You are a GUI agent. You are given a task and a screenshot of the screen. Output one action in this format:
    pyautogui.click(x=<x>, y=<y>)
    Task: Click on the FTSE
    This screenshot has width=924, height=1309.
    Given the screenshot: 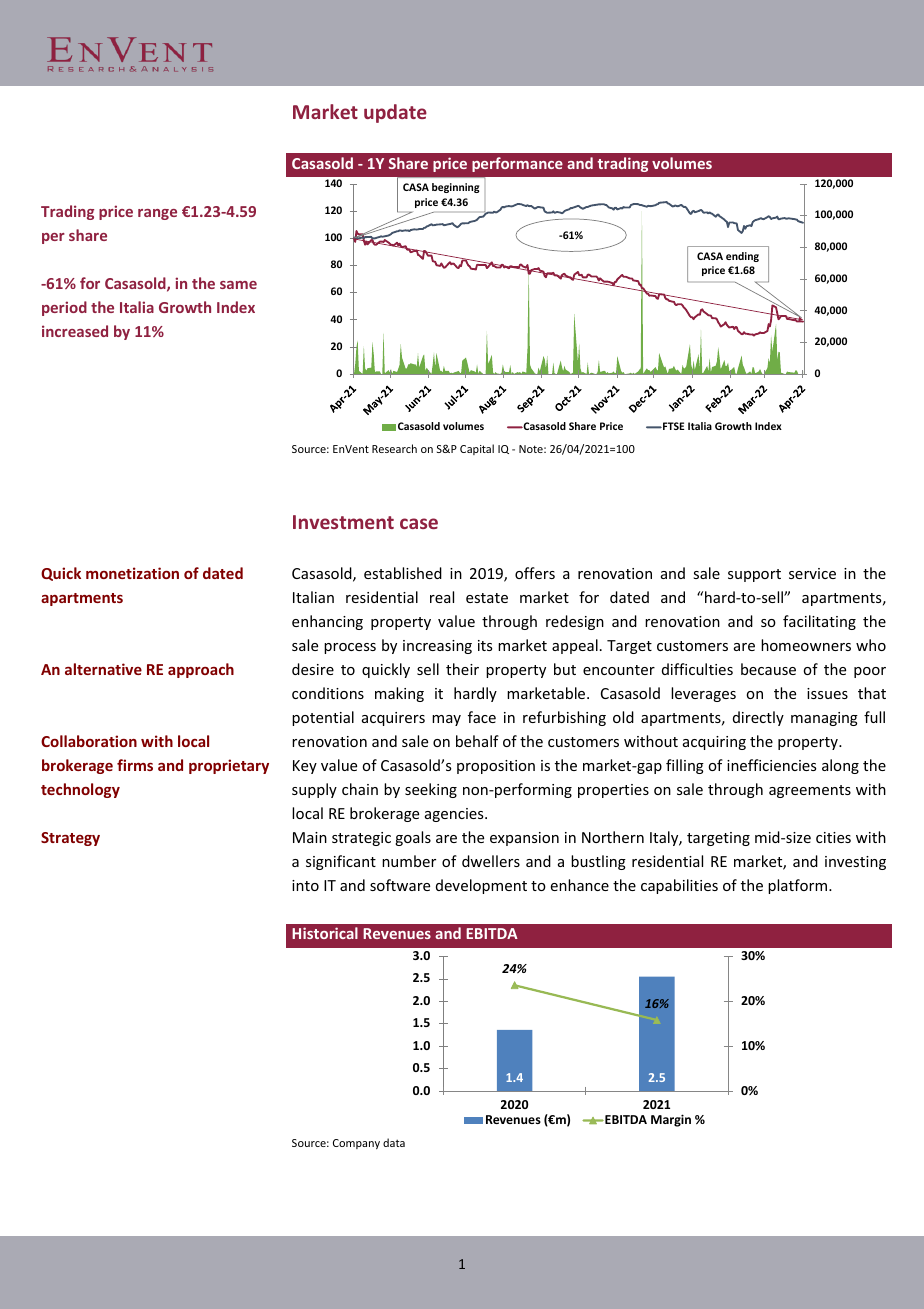 What is the action you would take?
    pyautogui.click(x=672, y=426)
